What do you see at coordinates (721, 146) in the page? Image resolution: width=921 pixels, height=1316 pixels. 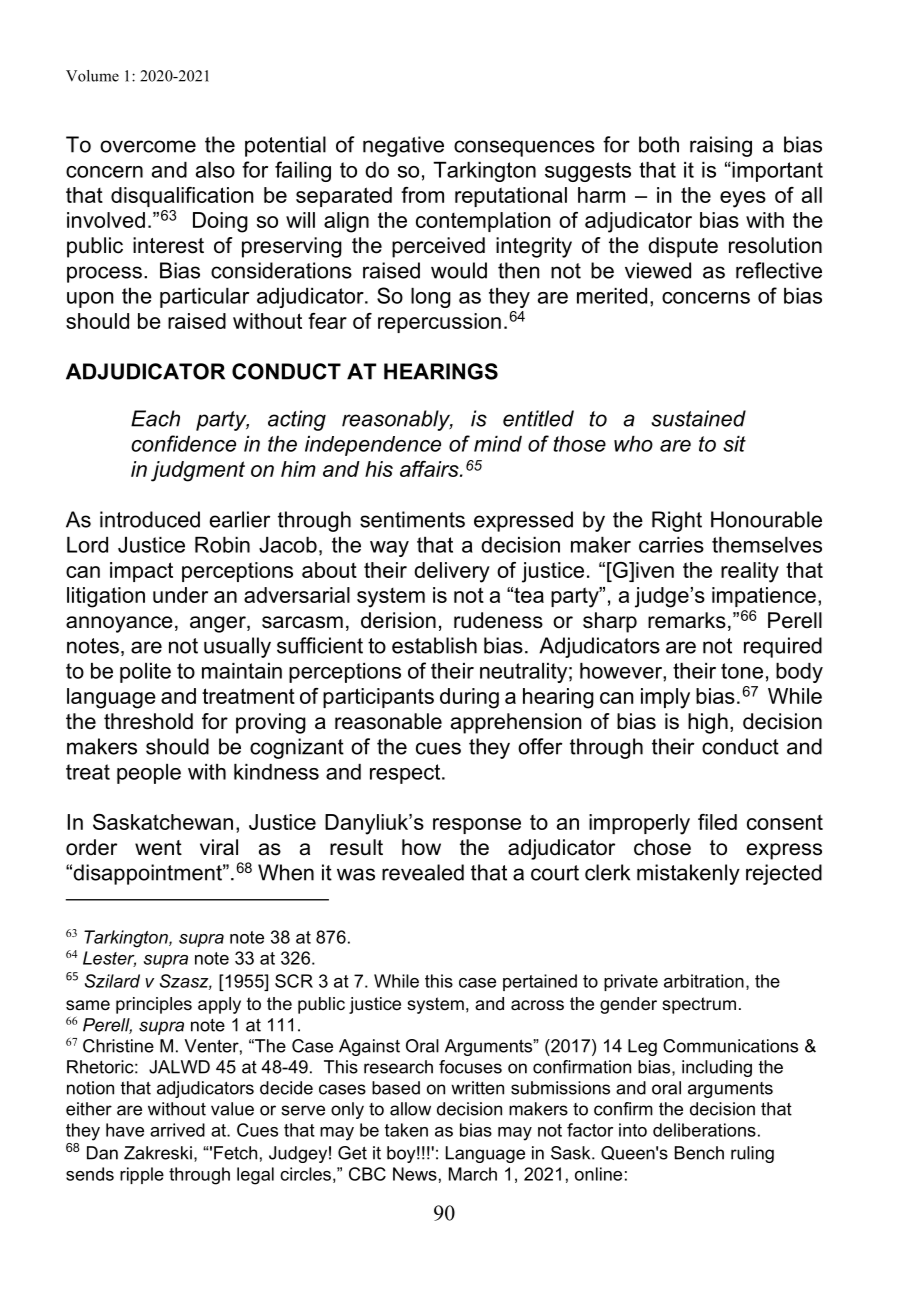 I see `raising` at bounding box center [721, 146].
